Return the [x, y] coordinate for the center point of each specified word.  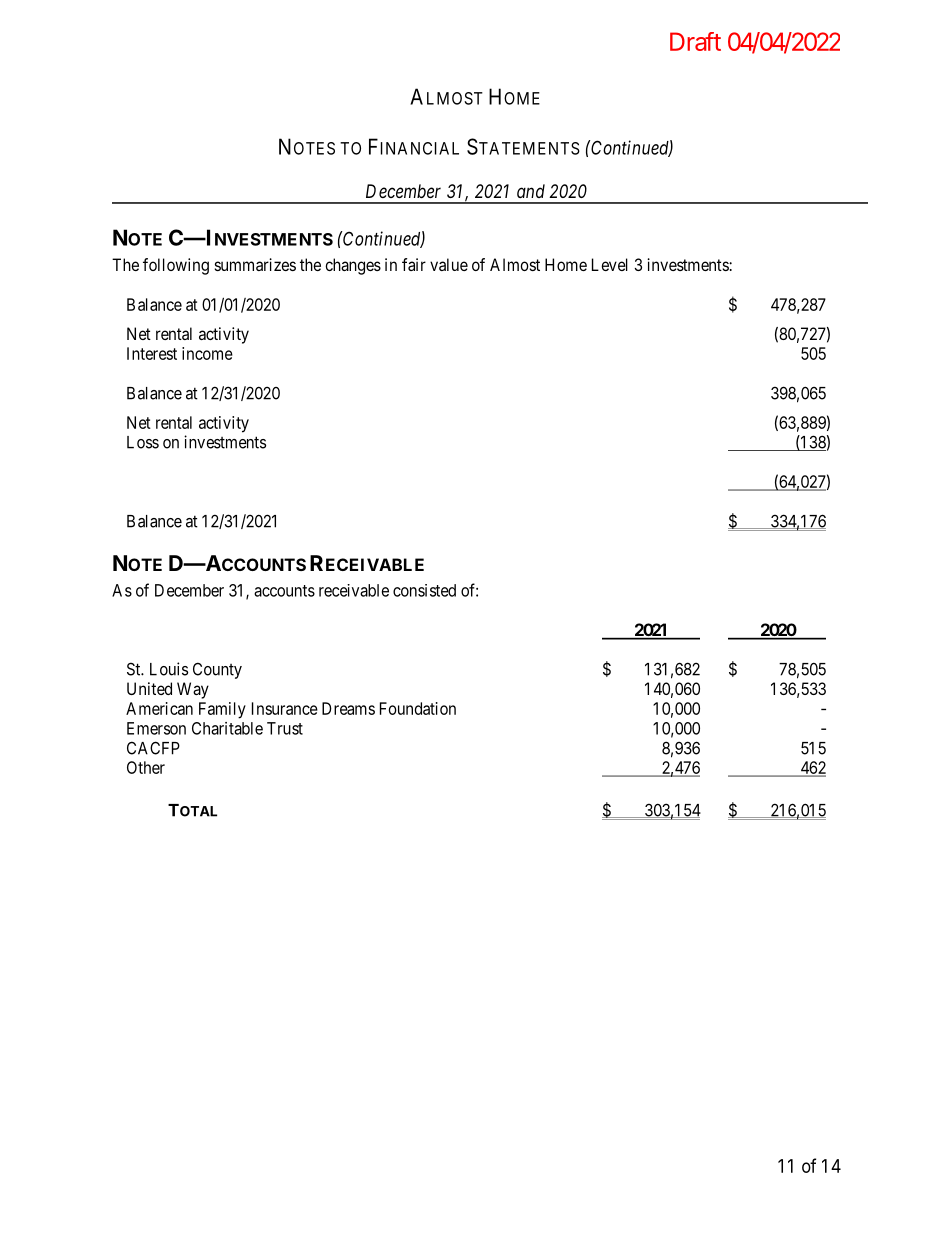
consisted [424, 590]
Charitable [227, 728]
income [207, 353]
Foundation [418, 708]
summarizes [255, 264]
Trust [285, 728]
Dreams [348, 708]
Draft [695, 41]
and [531, 191]
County [217, 670]
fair [414, 264]
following [176, 266]
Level [610, 264]
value [449, 264]
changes [353, 266]
